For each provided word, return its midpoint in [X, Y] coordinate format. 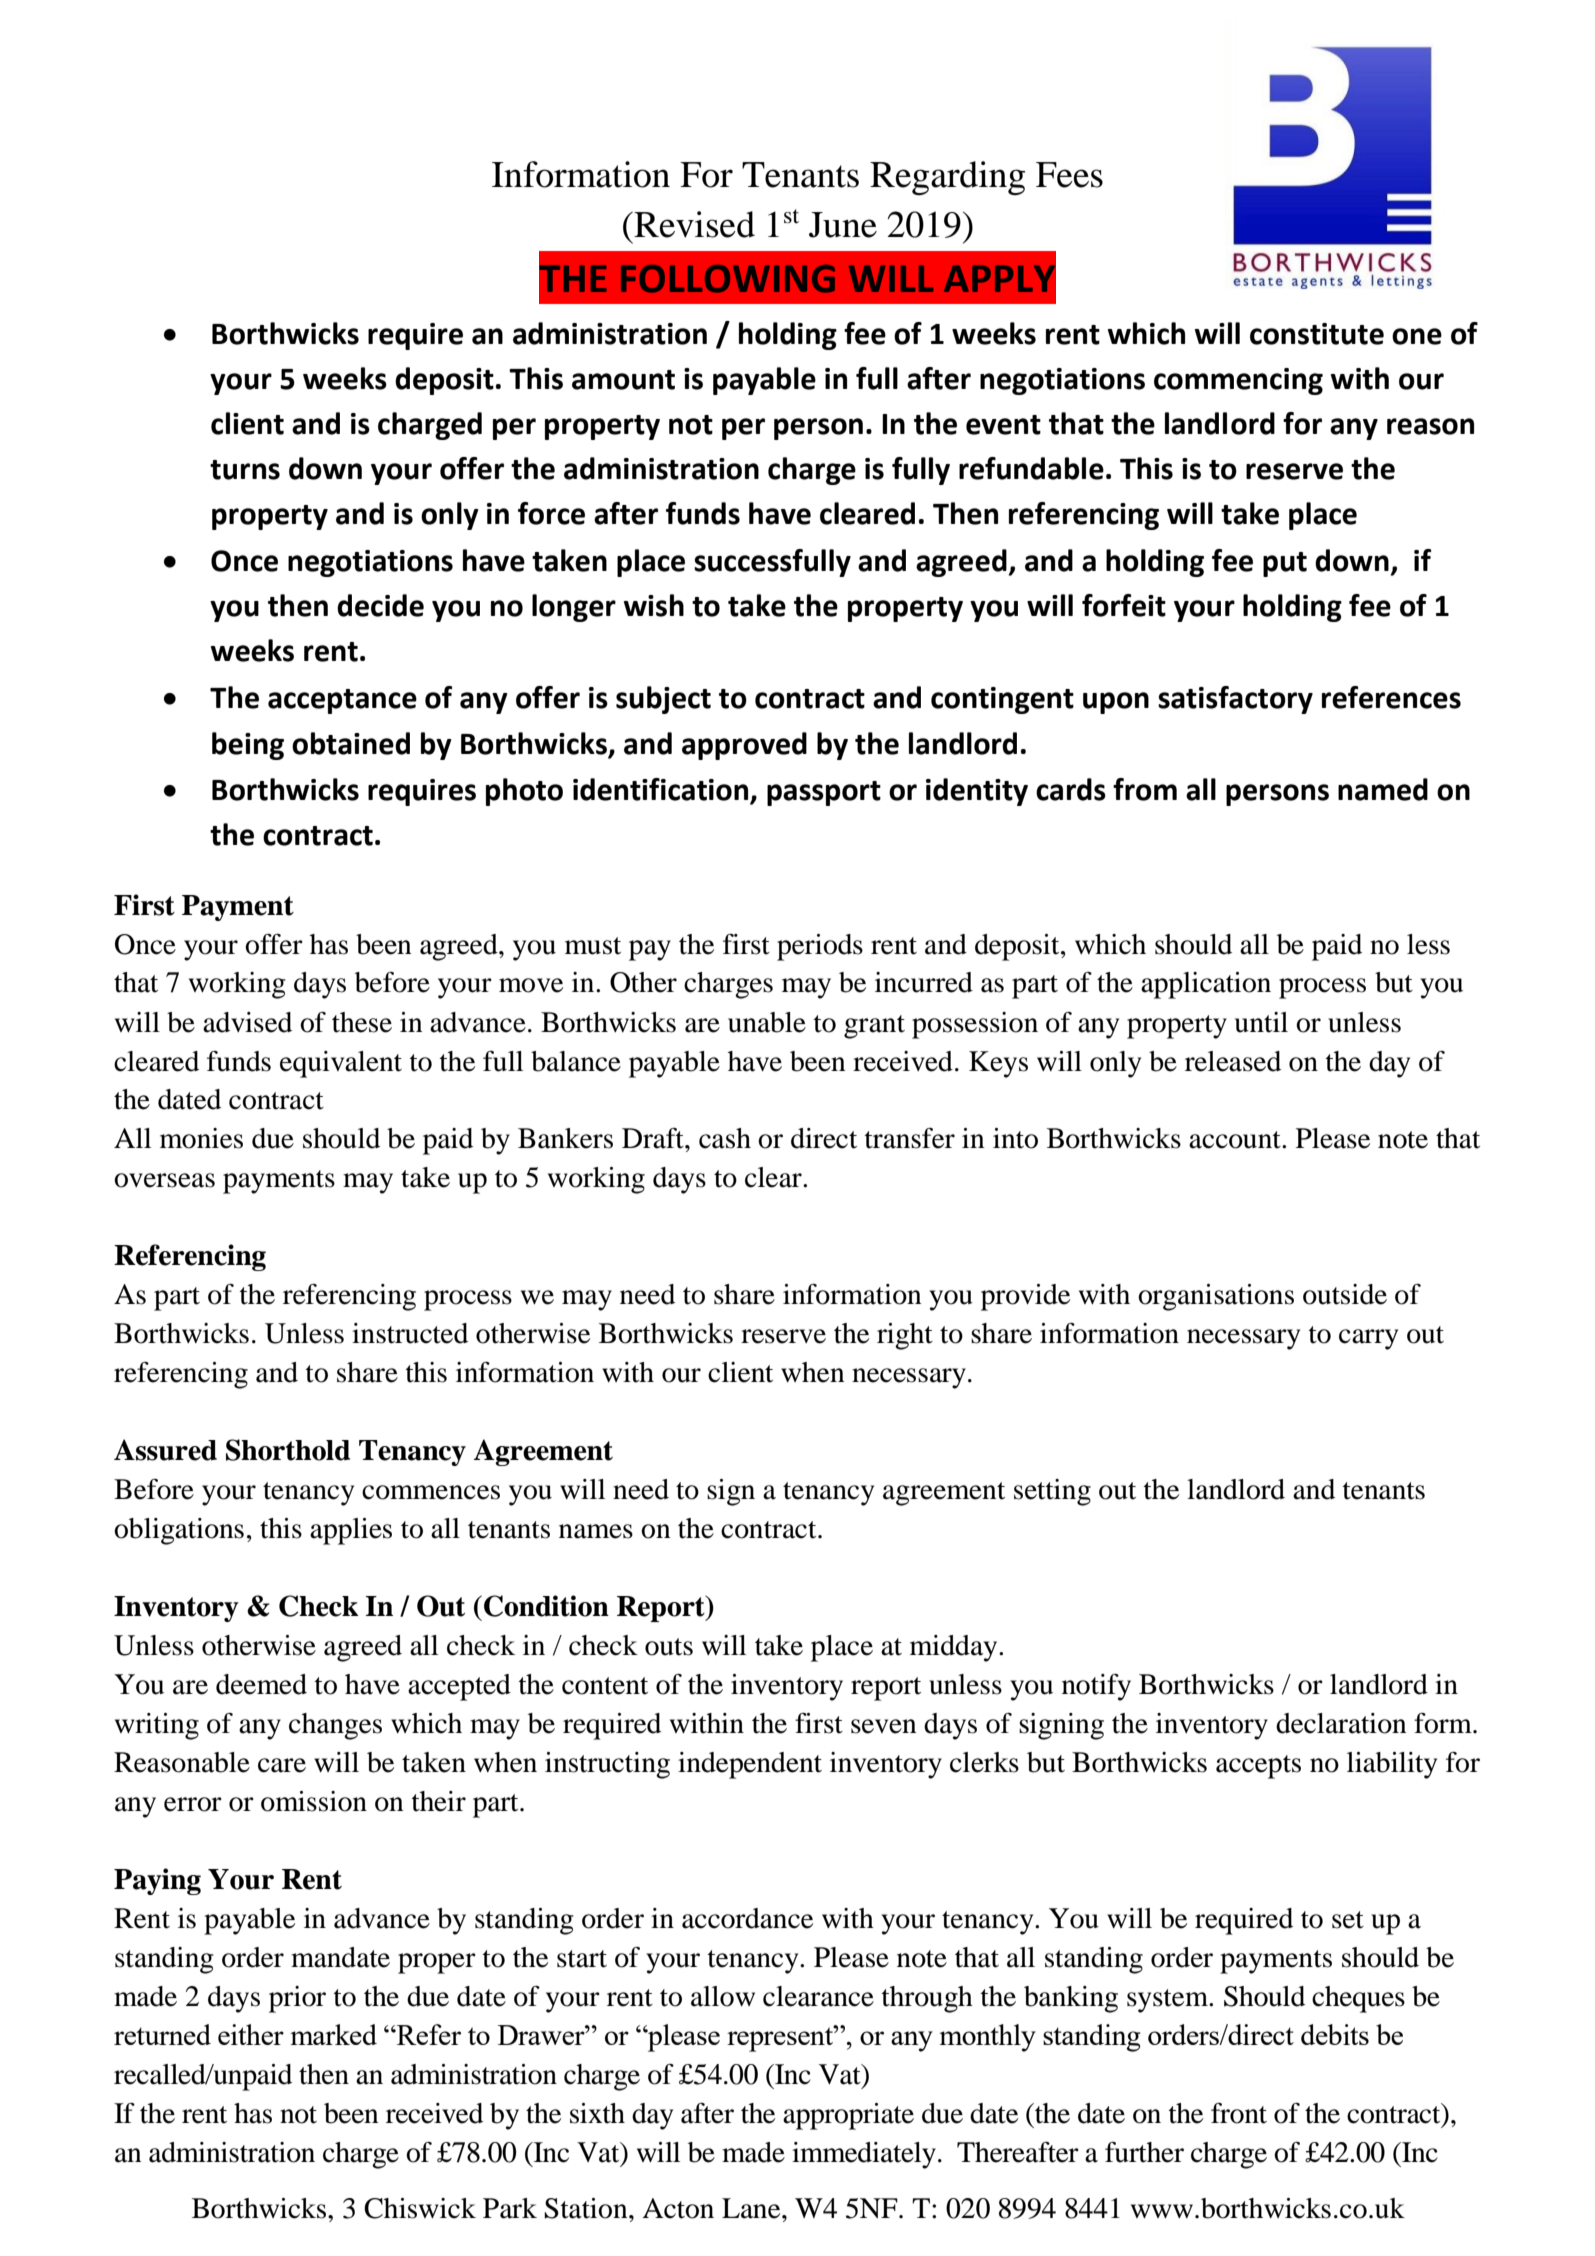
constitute [1317, 334]
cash [725, 1138]
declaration [1341, 1723]
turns [245, 470]
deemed [261, 1684]
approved [744, 746]
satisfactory [1235, 700]
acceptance [342, 701]
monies [201, 1138]
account [1236, 1140]
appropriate [848, 2116]
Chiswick [420, 2208]
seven [884, 1726]
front [1239, 2113]
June [843, 225]
